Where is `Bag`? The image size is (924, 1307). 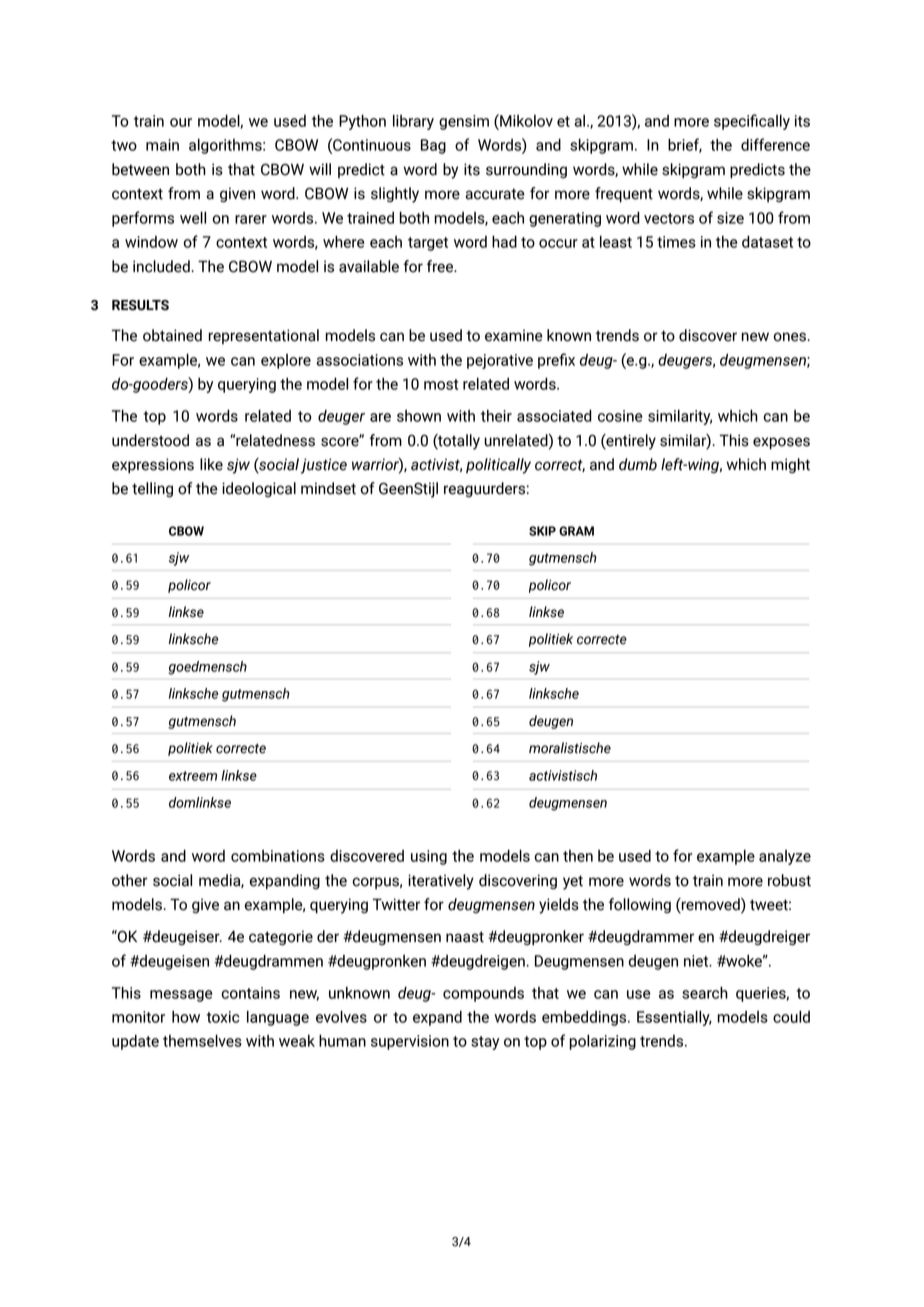 Bag is located at coordinates (433, 146).
